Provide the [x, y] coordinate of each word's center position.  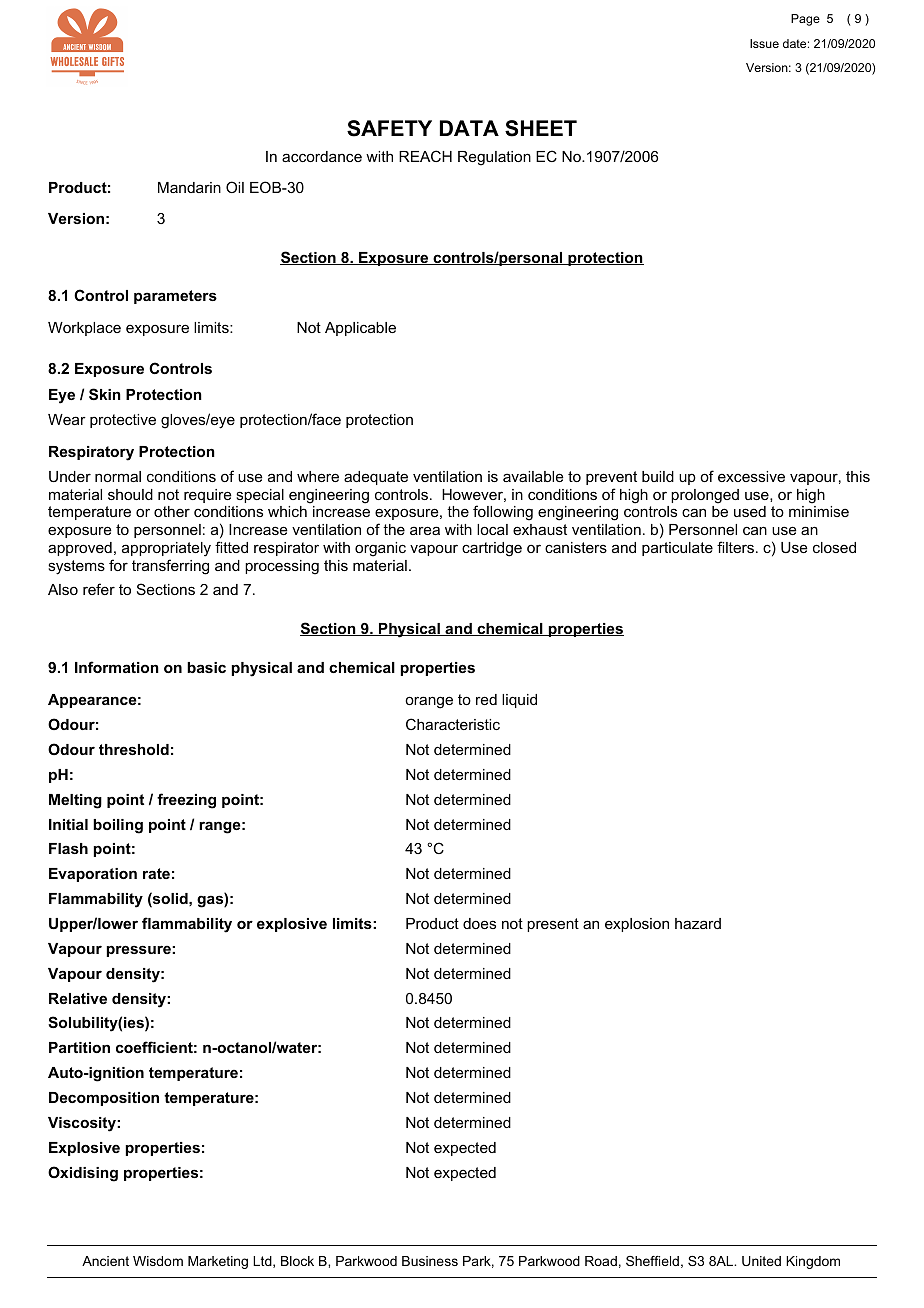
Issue [764, 43]
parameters [175, 297]
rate [156, 873]
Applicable [360, 329]
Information [117, 667]
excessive [751, 476]
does [479, 923]
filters [735, 547]
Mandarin [189, 187]
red [486, 699]
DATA [469, 128]
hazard [698, 923]
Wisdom [158, 1261]
